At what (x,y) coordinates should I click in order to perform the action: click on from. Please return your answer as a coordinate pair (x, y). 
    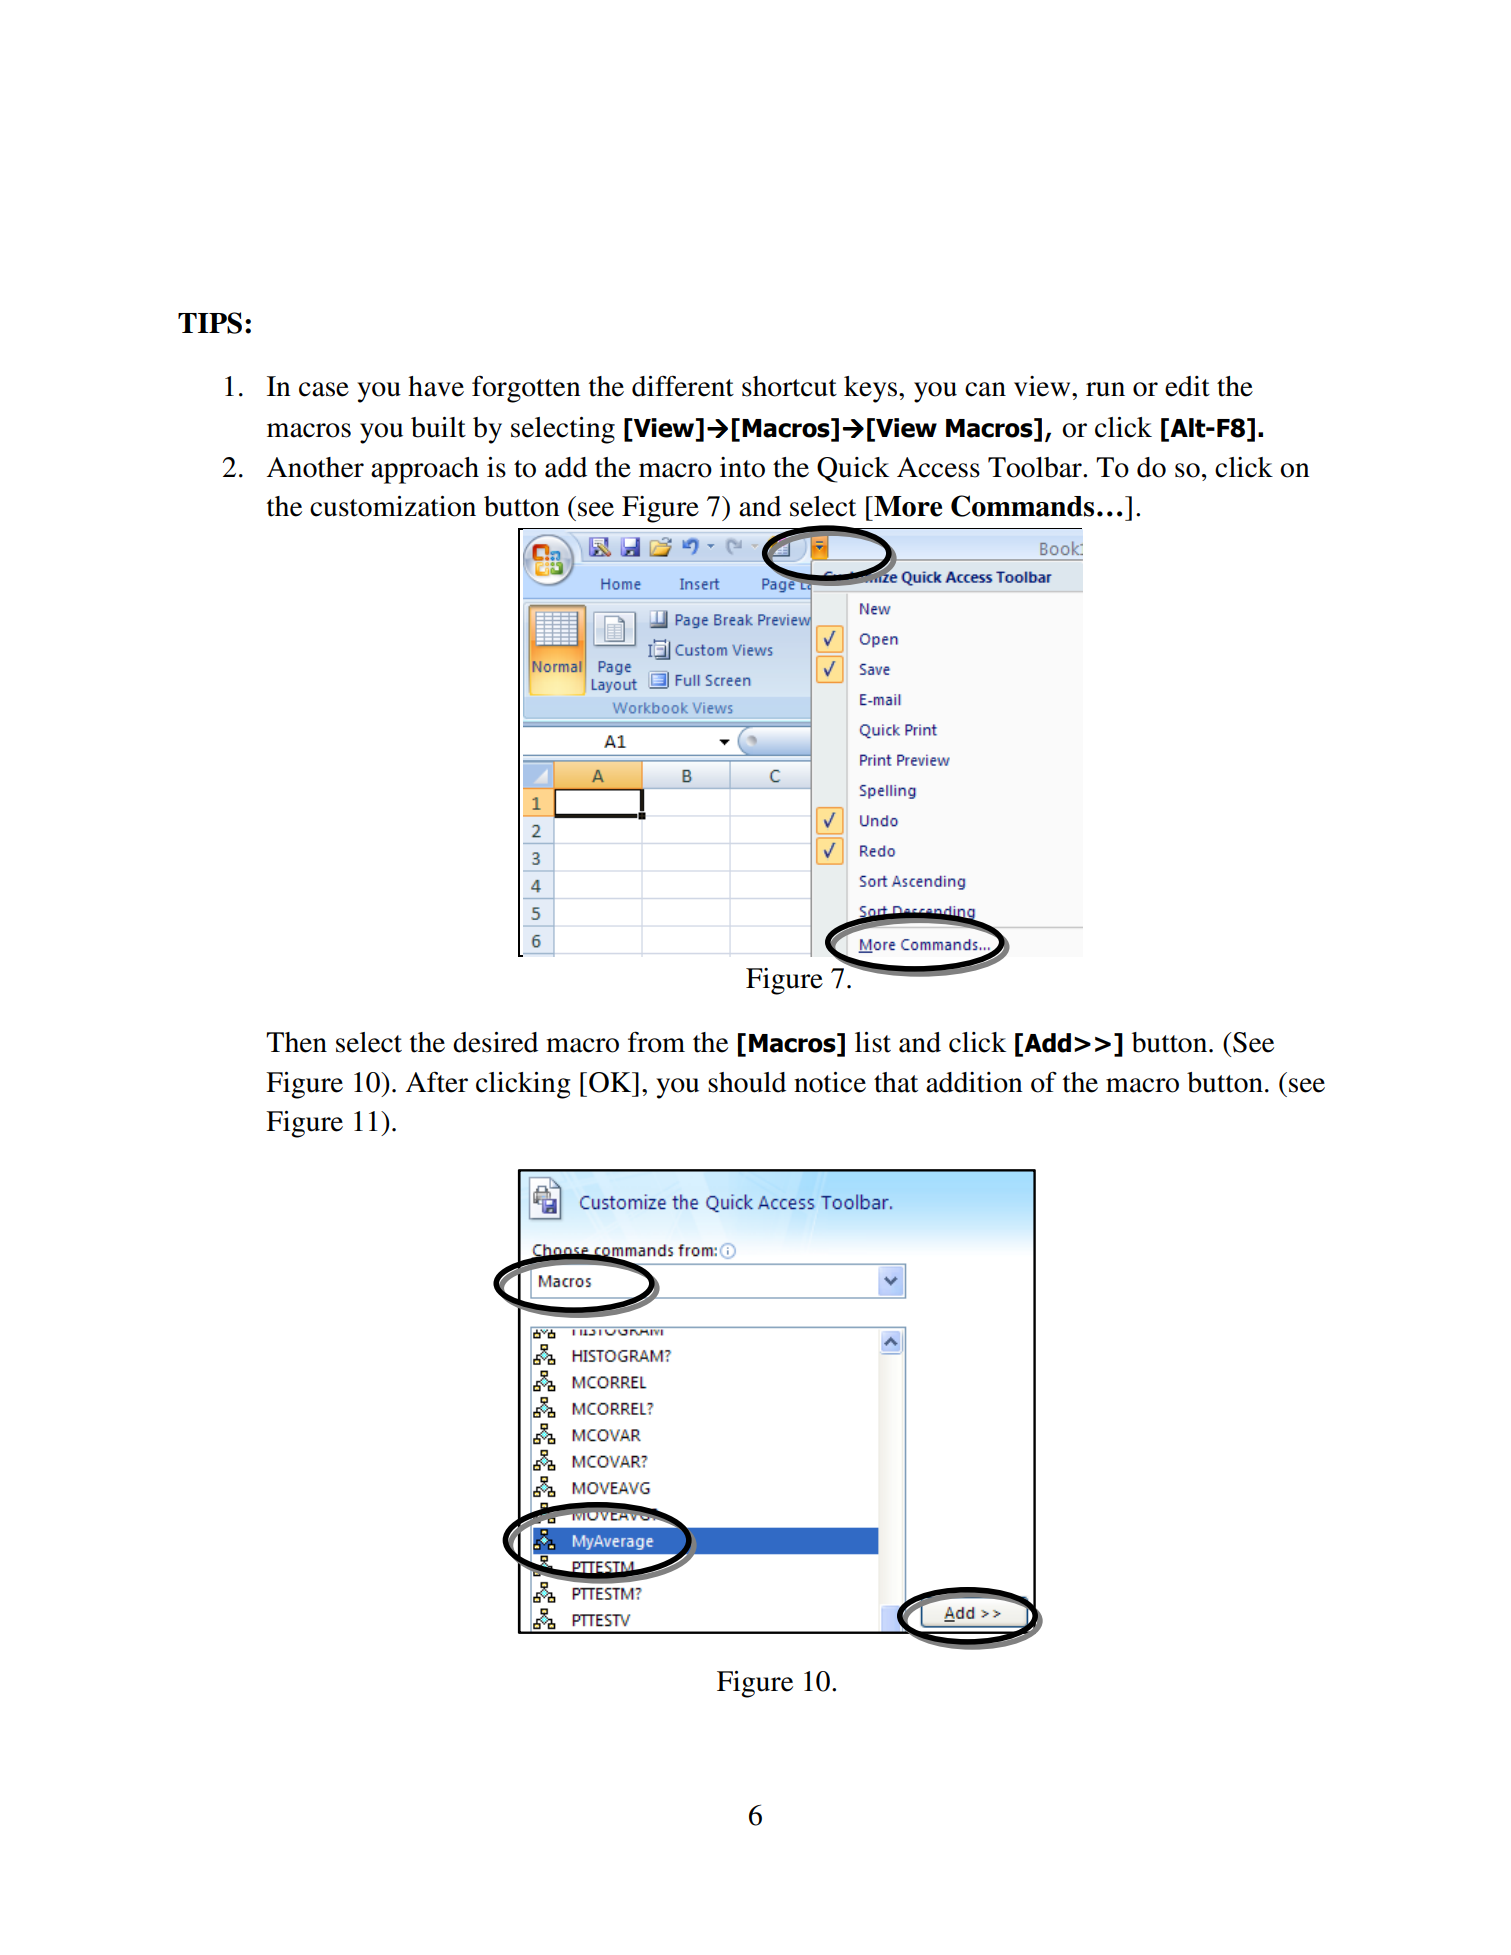
    Looking at the image, I should click on (656, 1042).
